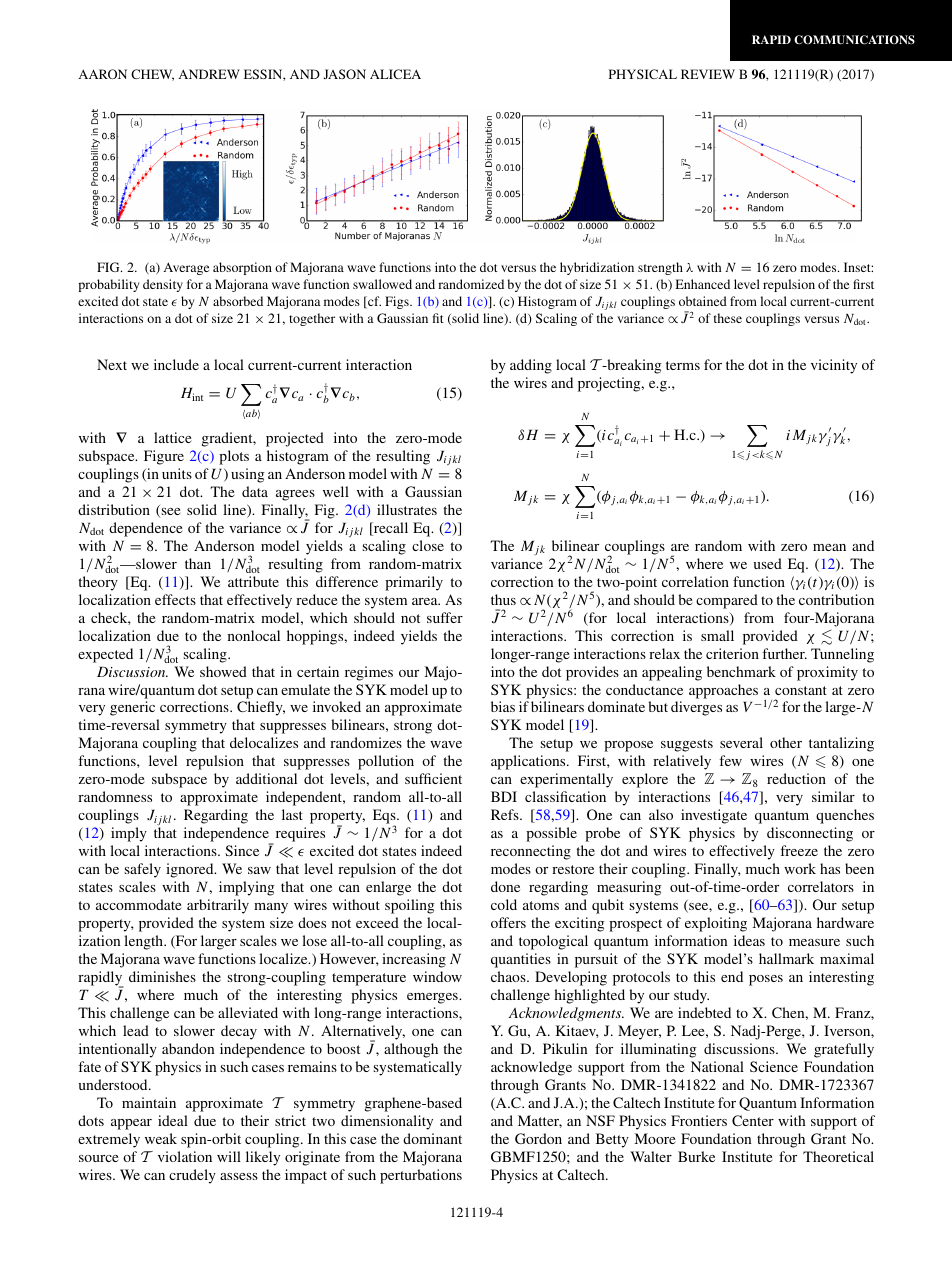 The width and height of the document is (952, 1270). I want to click on effects, so click(175, 599).
